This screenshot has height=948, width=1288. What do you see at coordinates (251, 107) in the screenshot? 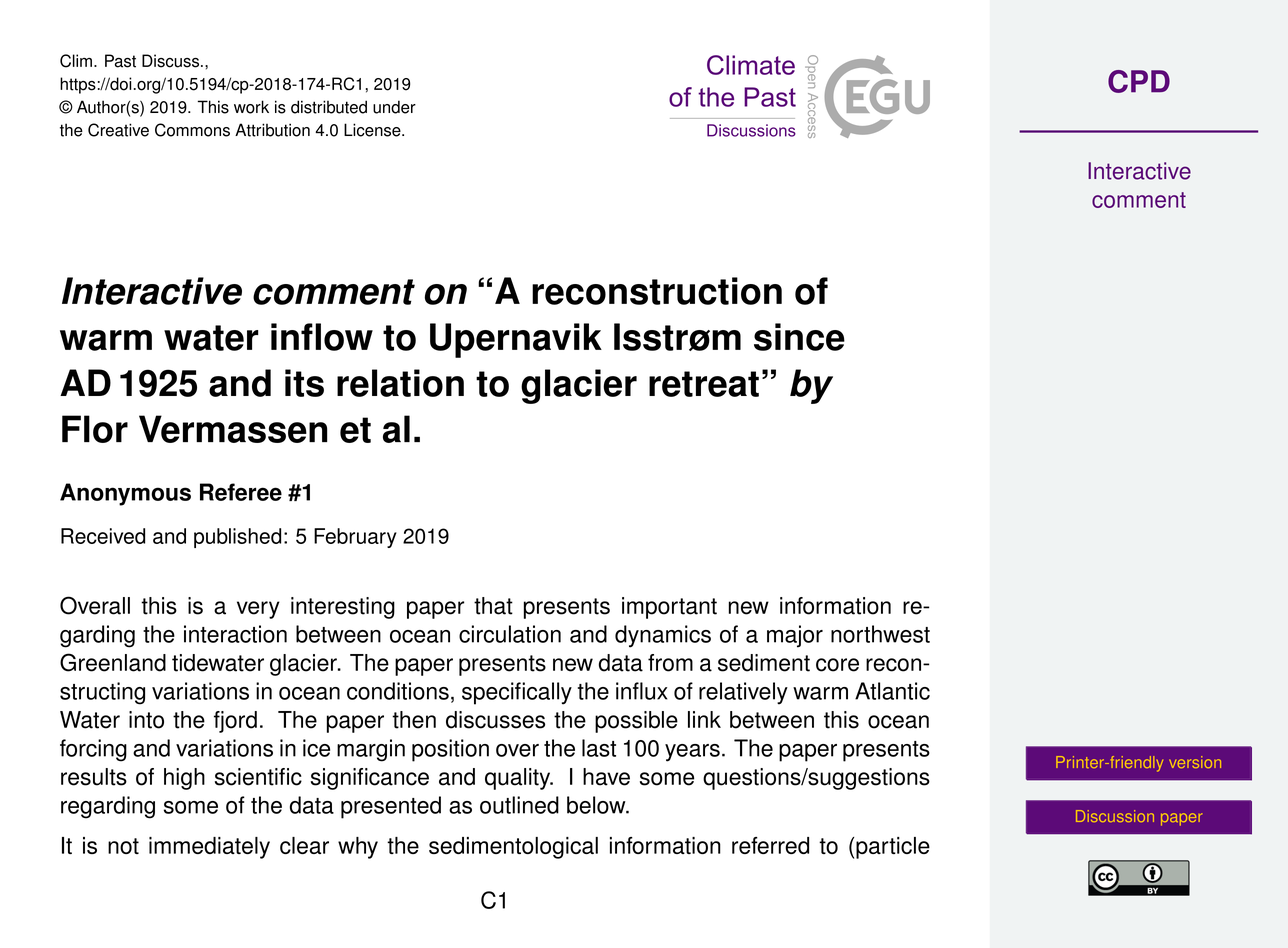
I see `work` at bounding box center [251, 107].
